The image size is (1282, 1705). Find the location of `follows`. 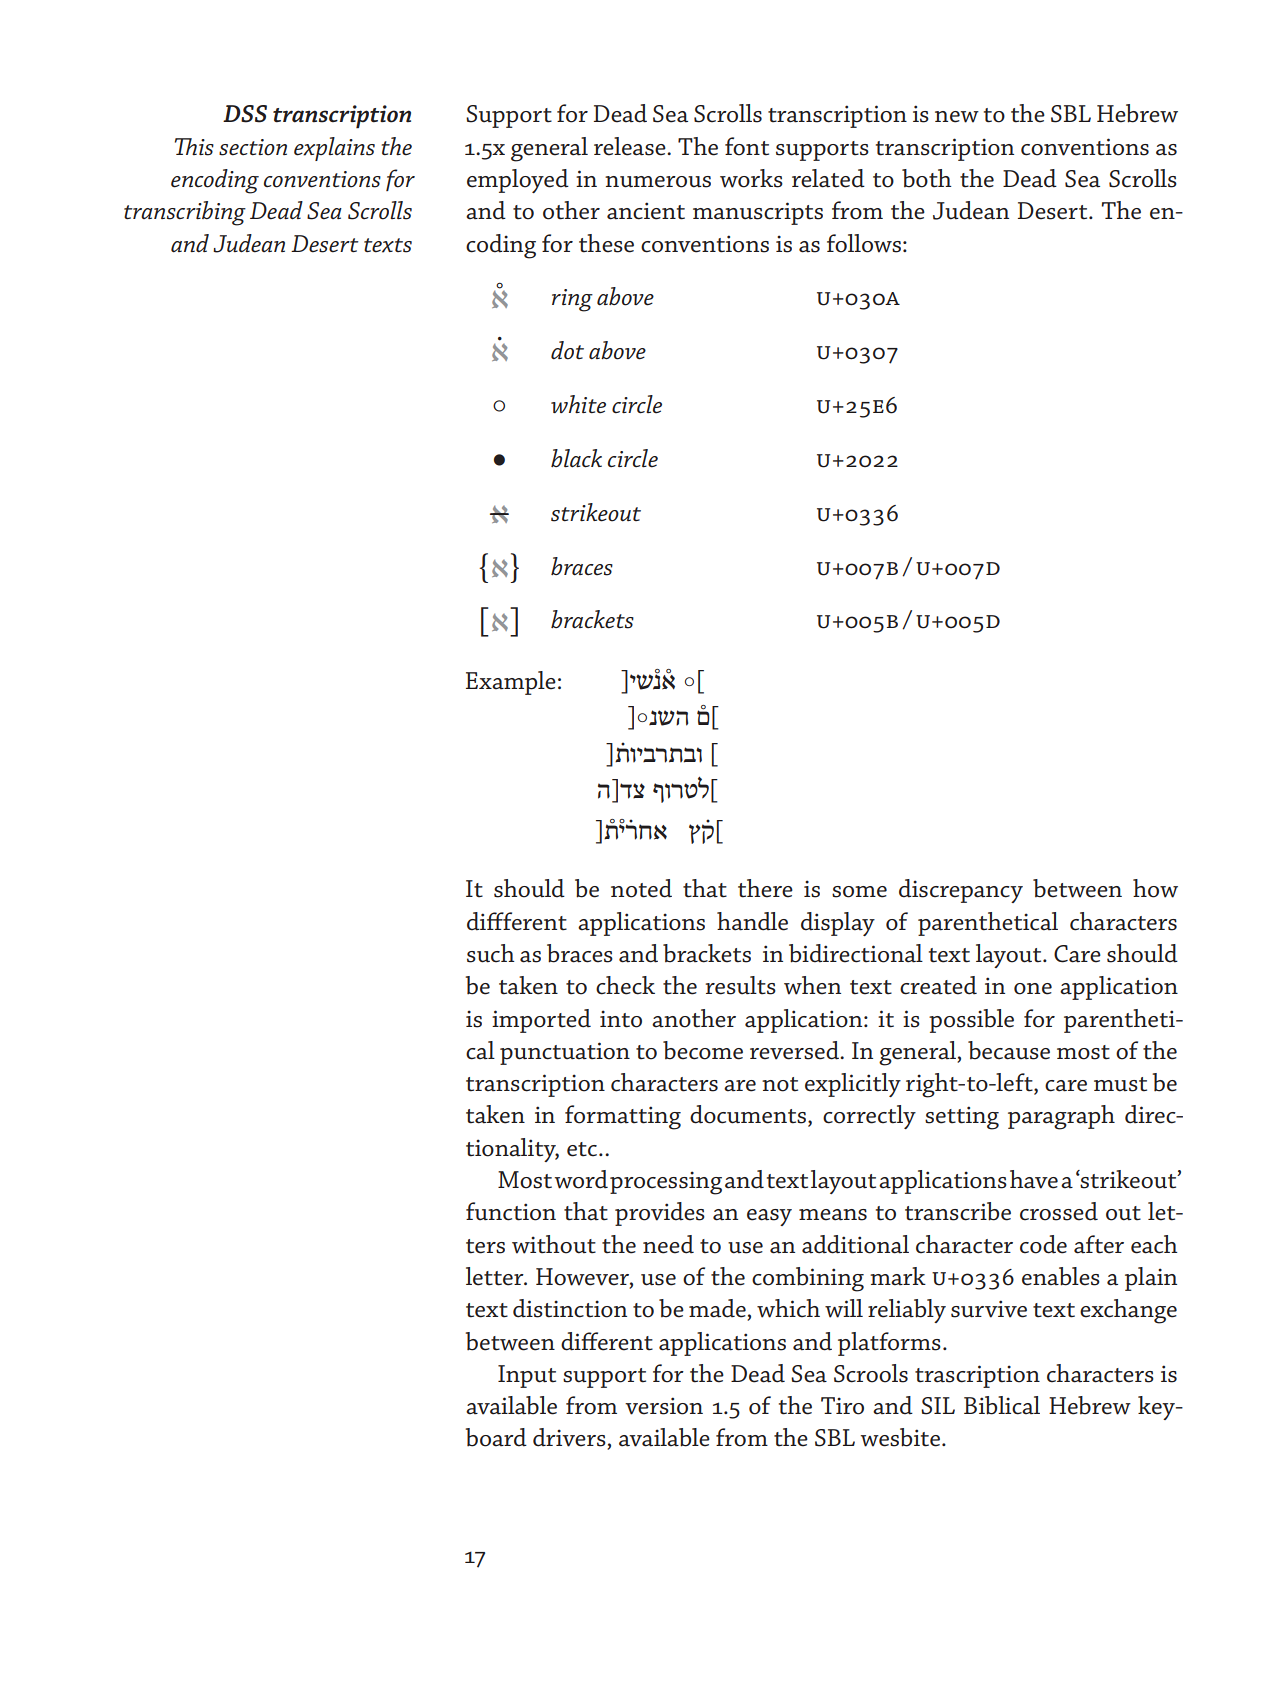

follows is located at coordinates (864, 243).
